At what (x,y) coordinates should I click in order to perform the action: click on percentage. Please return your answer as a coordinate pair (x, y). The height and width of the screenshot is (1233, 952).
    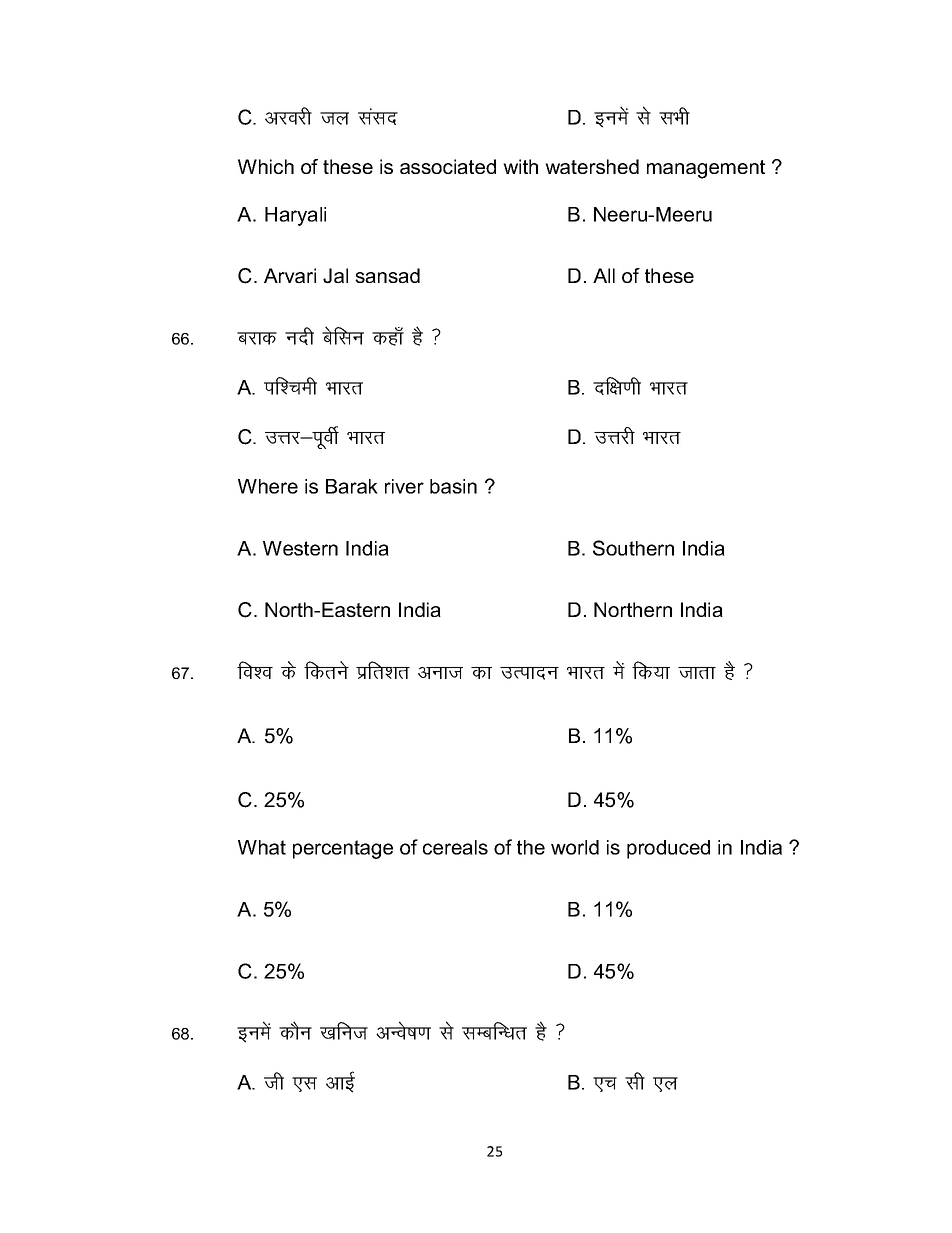
    Looking at the image, I should click on (343, 849).
